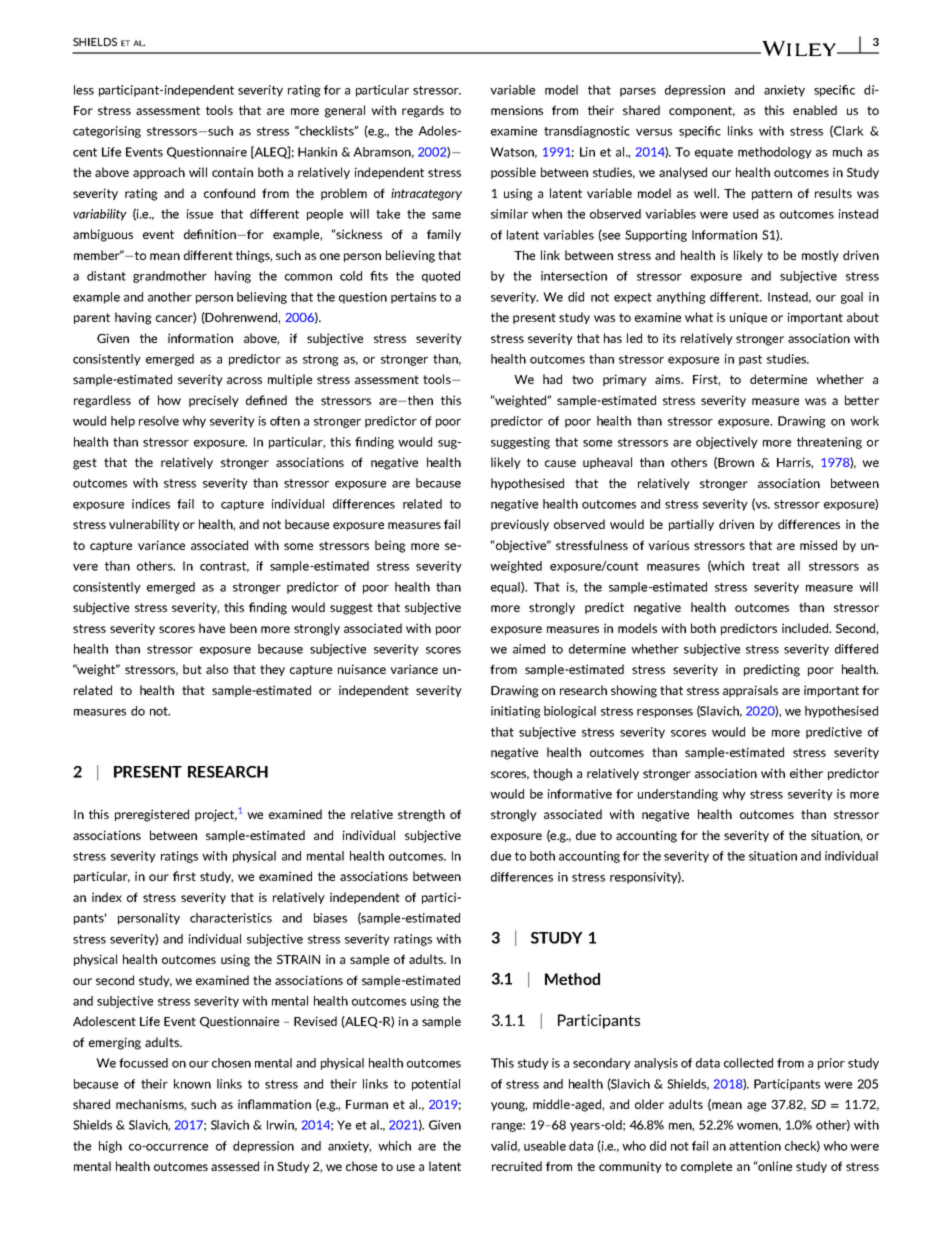  What do you see at coordinates (423, 111) in the document?
I see `regards` at bounding box center [423, 111].
